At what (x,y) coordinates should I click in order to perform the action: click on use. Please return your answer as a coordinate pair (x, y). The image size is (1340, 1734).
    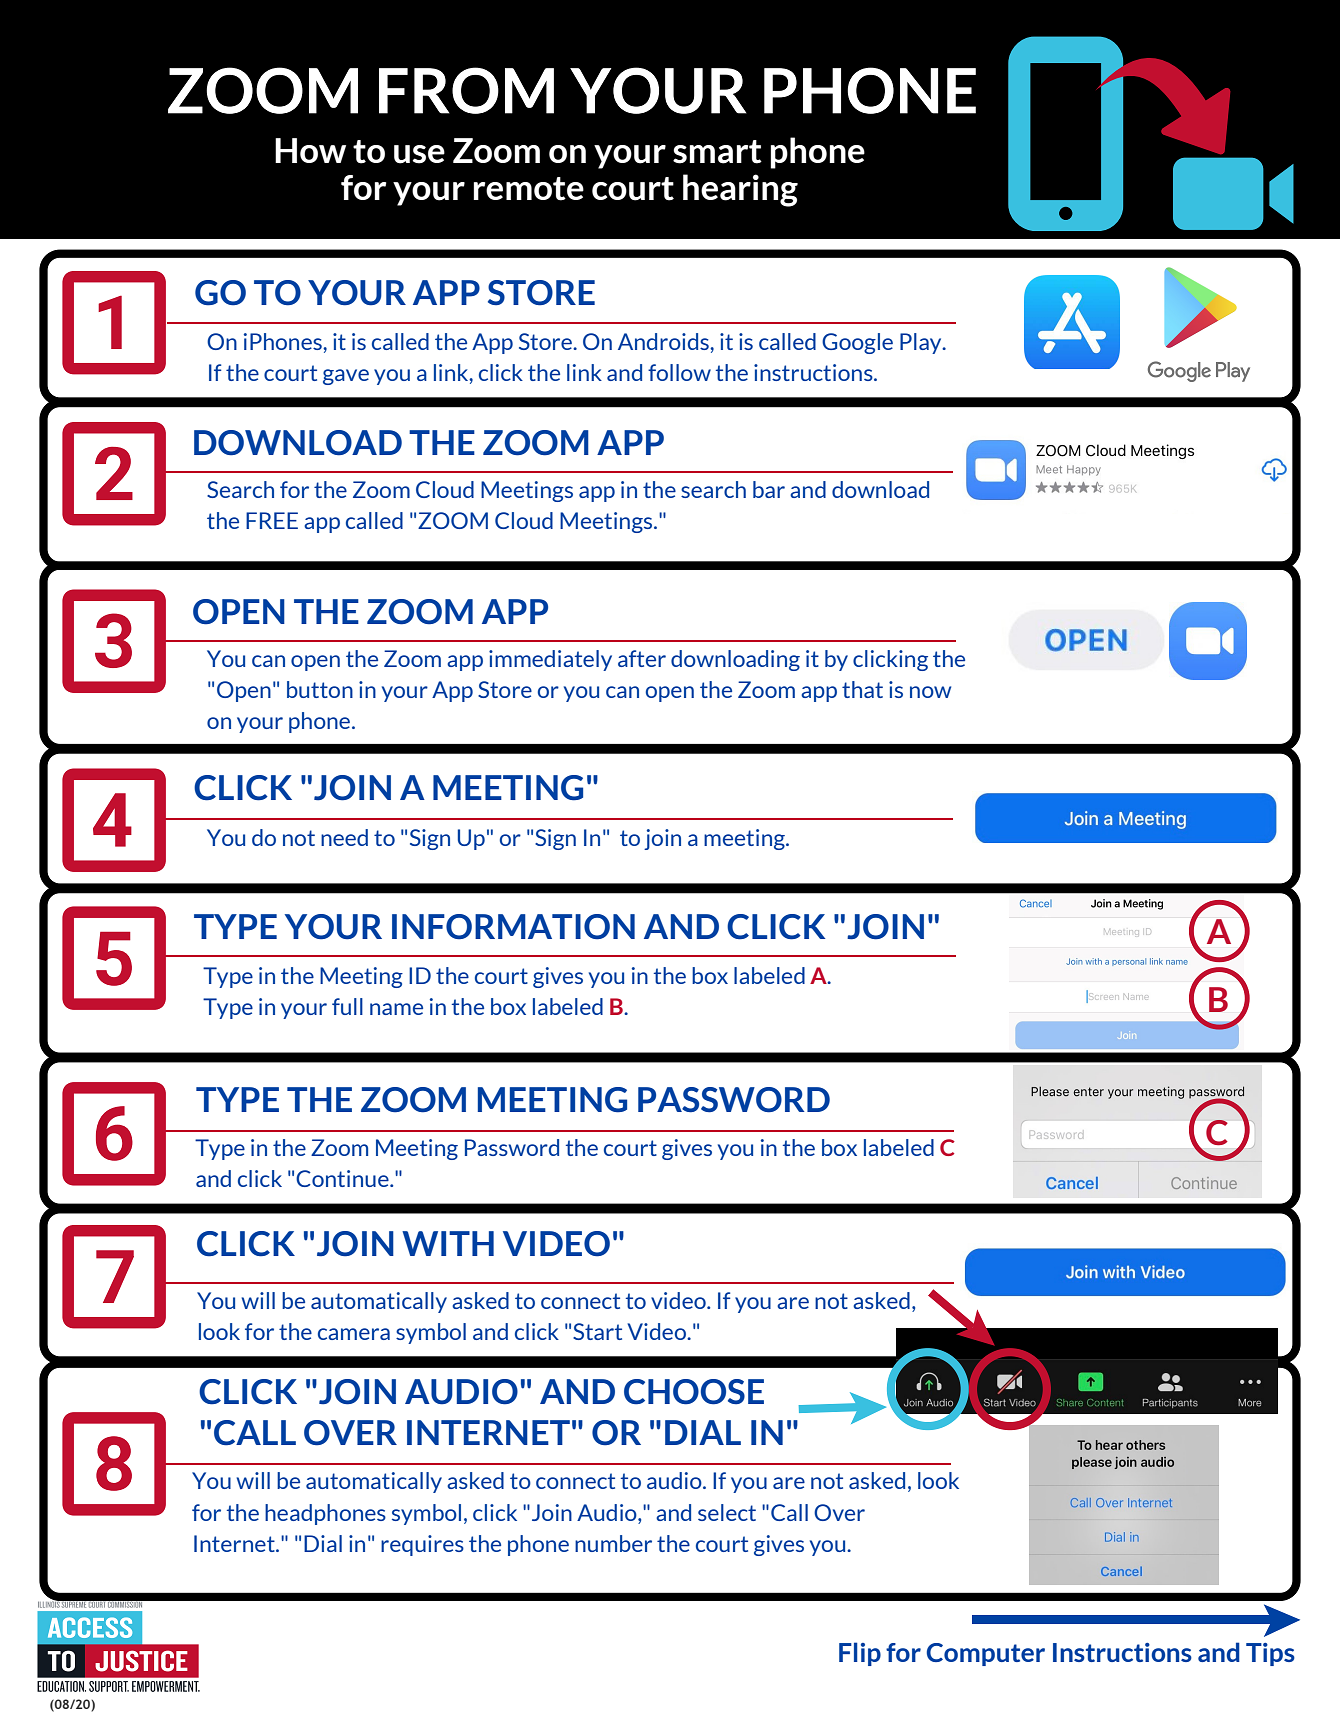
    Looking at the image, I should click on (419, 154).
